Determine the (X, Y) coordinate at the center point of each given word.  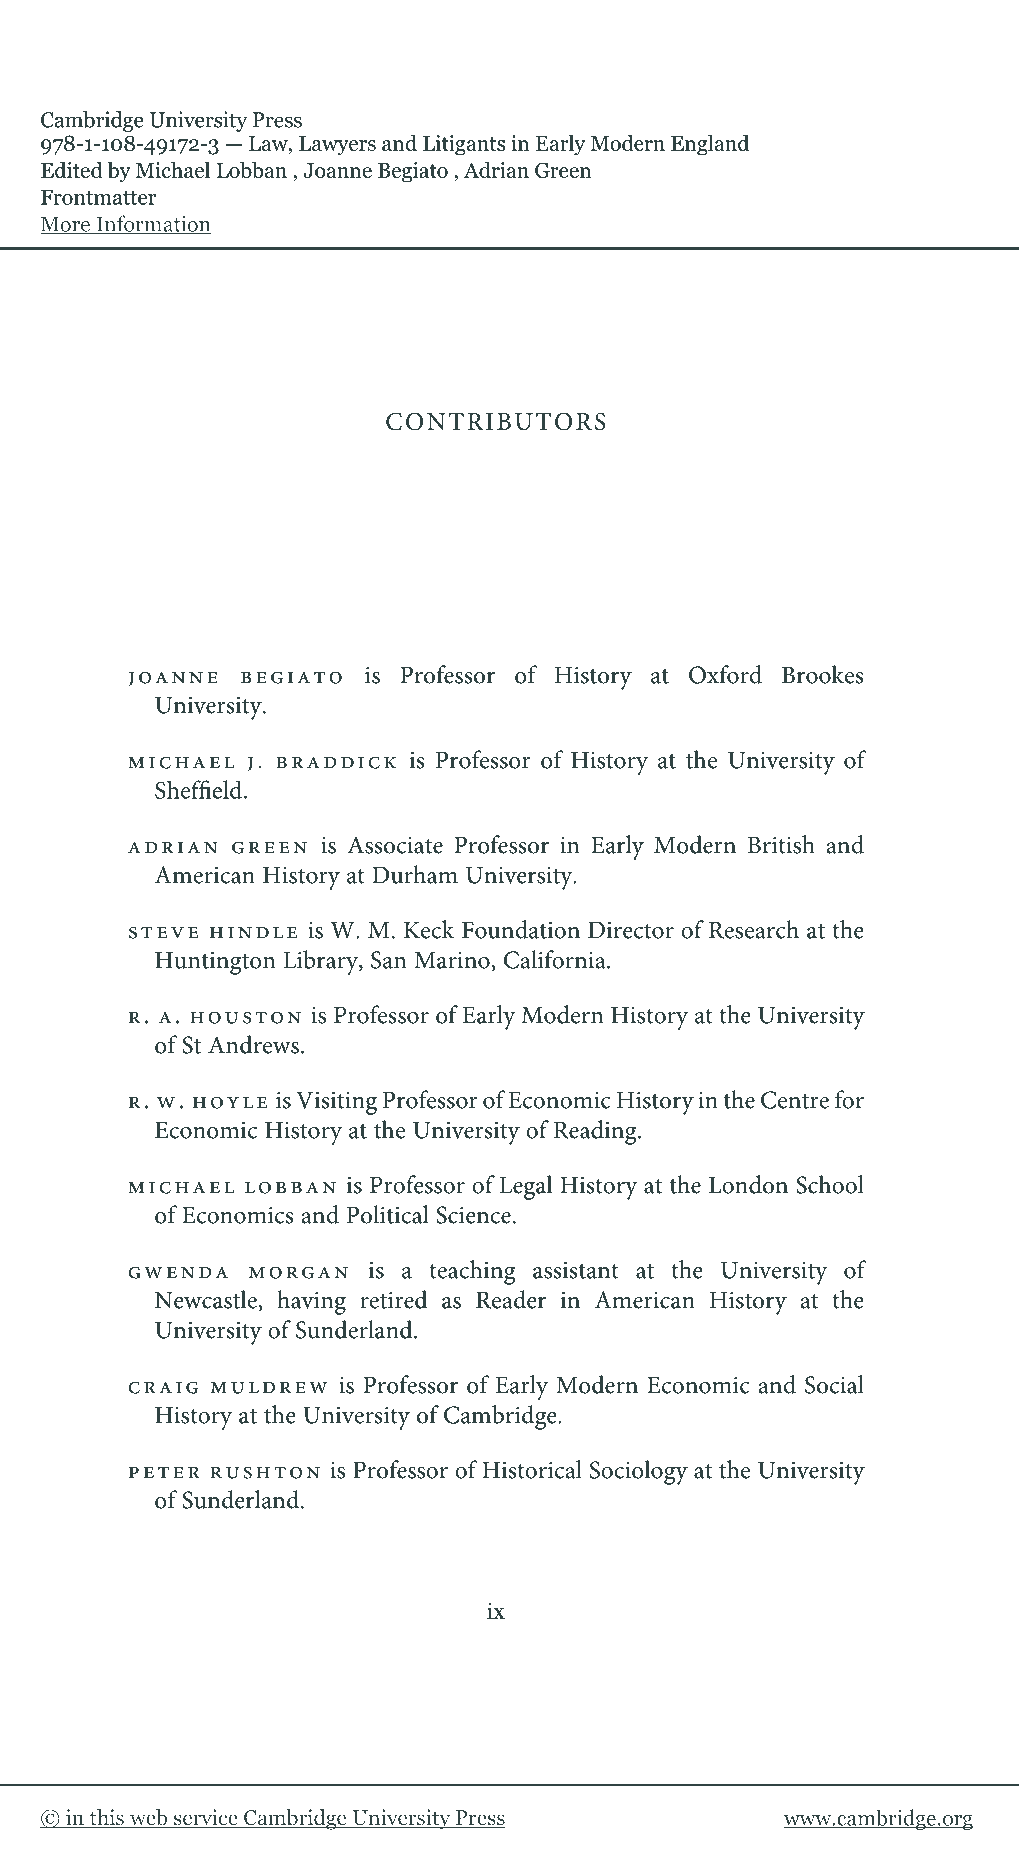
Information (152, 224)
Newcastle (207, 1300)
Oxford (725, 674)
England (710, 145)
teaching (472, 1272)
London (748, 1184)
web (148, 1818)
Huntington (215, 963)
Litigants (464, 145)
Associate (395, 845)
